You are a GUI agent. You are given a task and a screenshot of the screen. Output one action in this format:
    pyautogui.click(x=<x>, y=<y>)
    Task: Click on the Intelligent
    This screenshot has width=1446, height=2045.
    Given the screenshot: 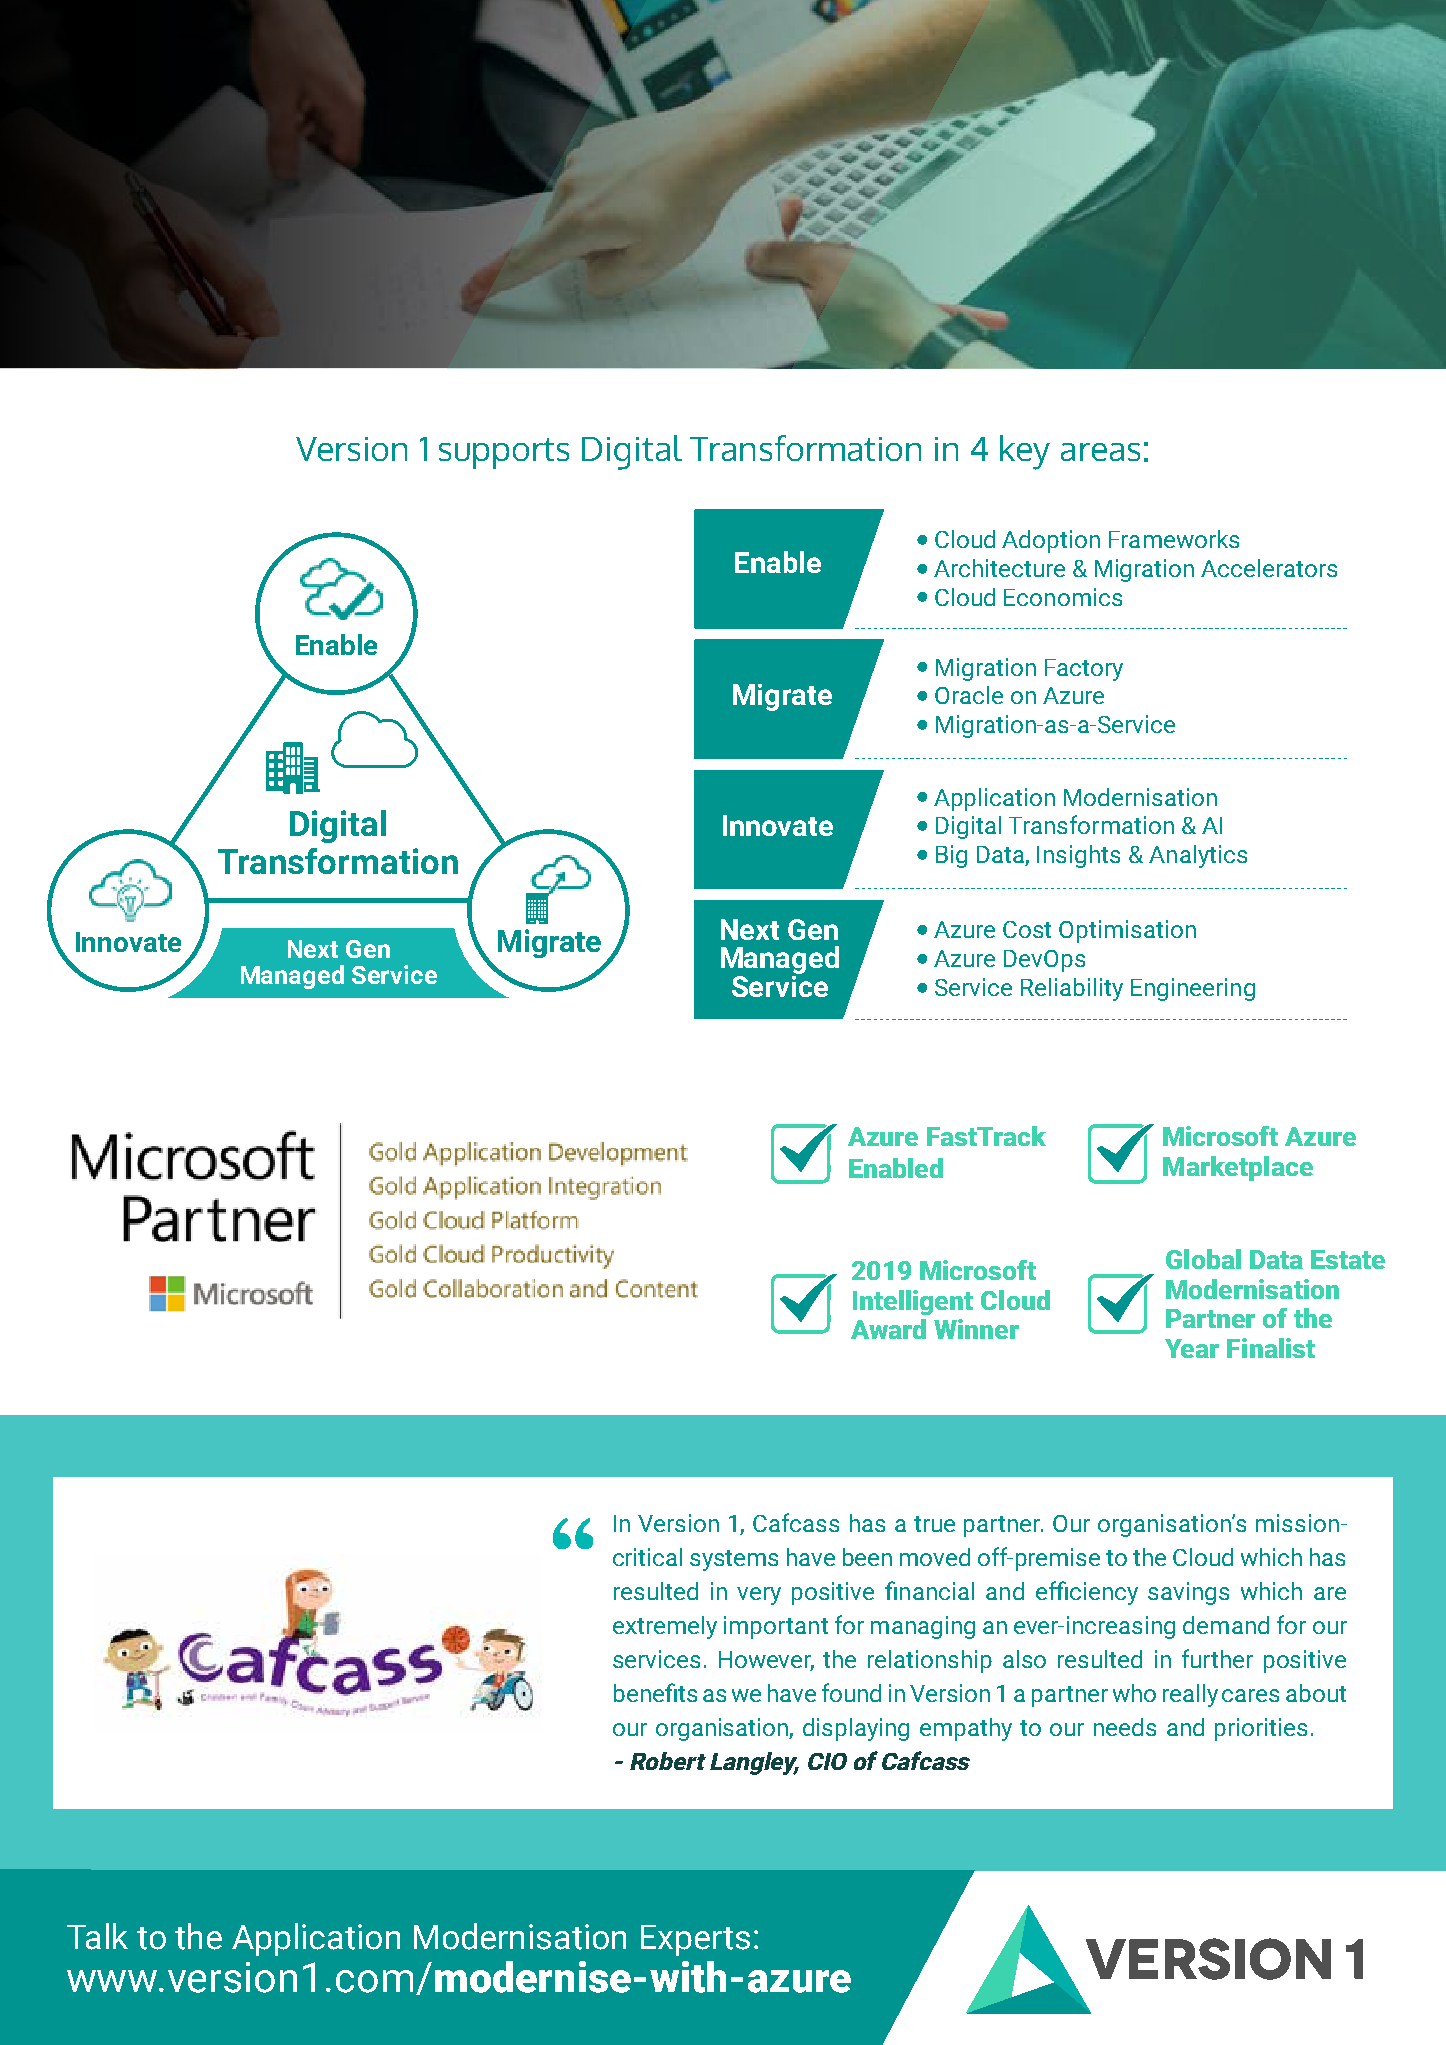 What is the action you would take?
    pyautogui.click(x=913, y=1302)
